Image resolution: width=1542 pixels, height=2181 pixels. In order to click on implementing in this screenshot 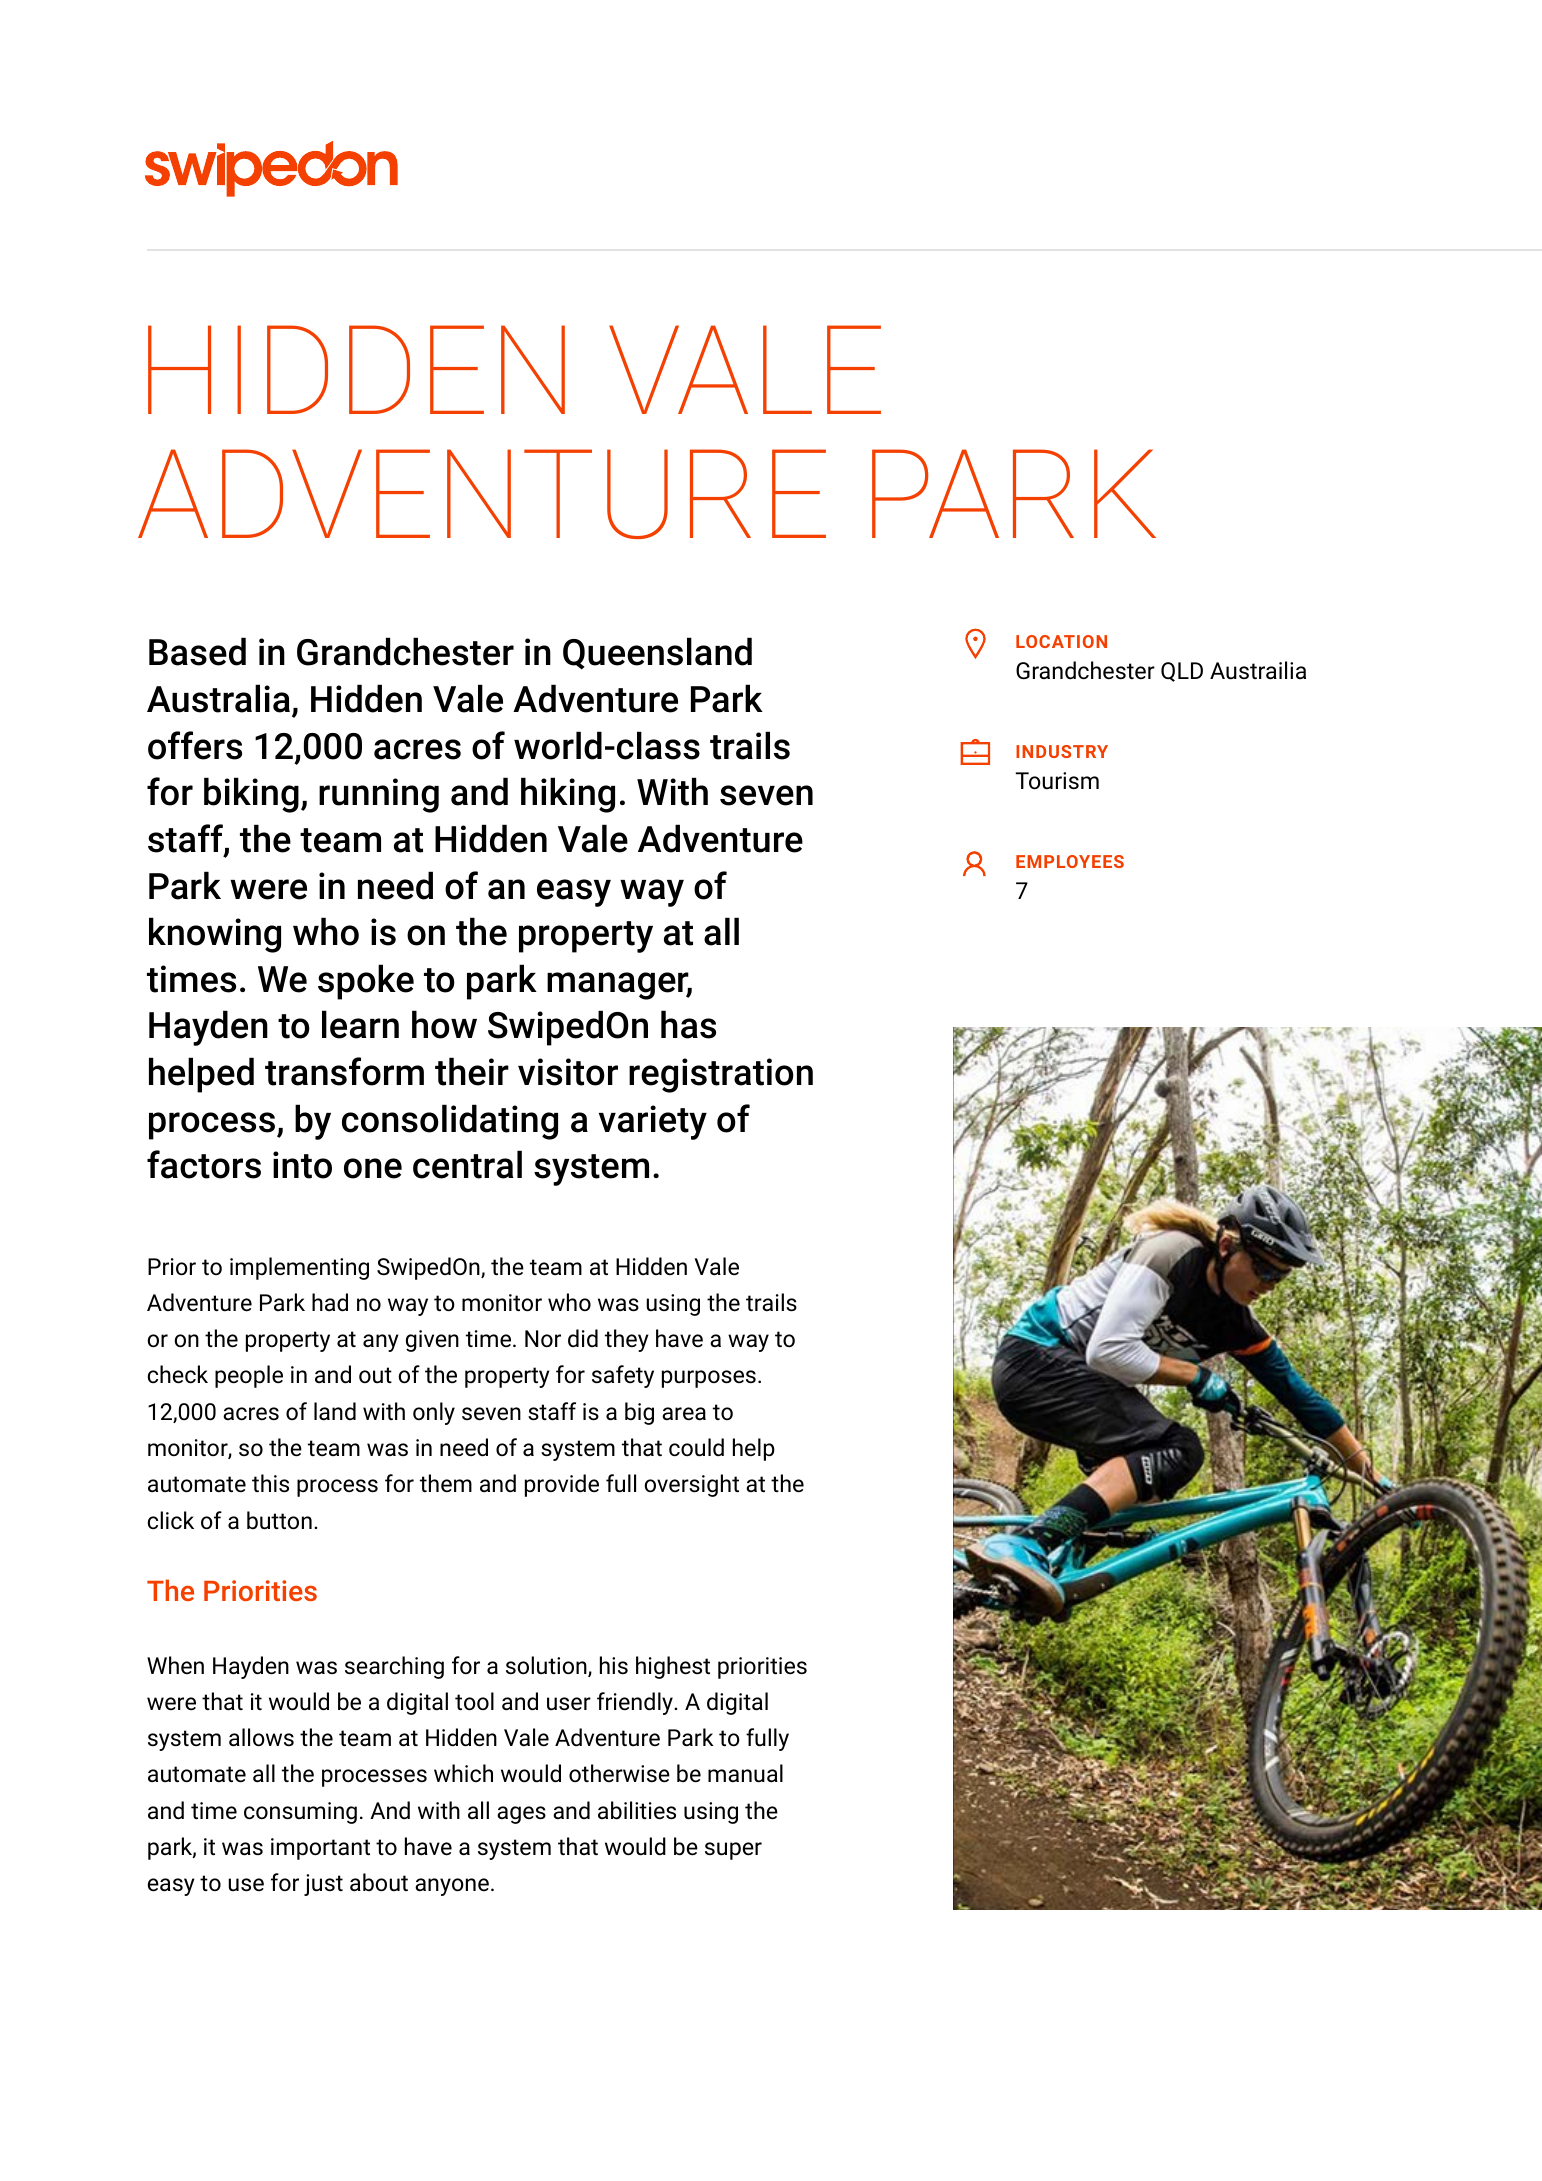, I will do `click(299, 1268)`.
